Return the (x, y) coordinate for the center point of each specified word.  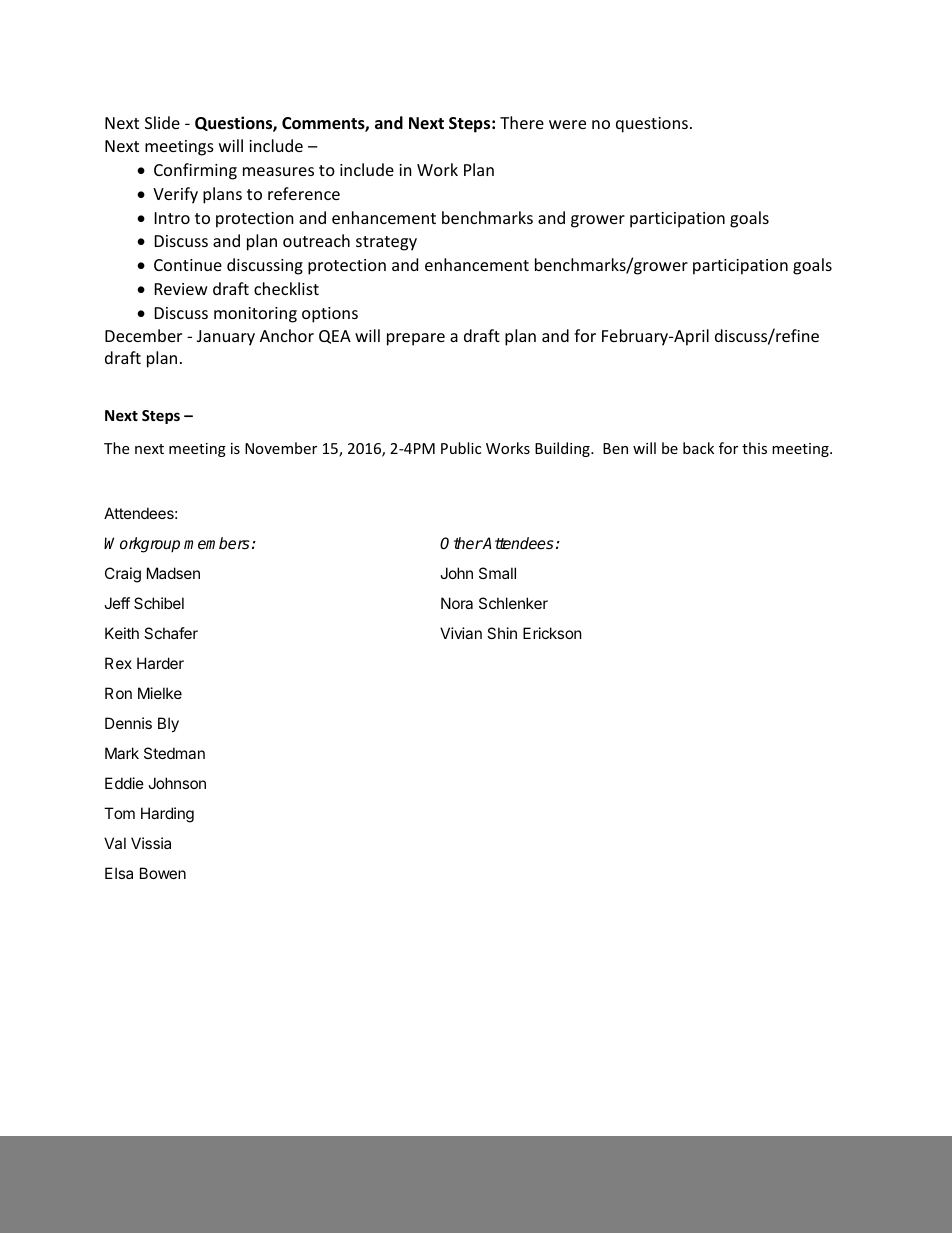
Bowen (163, 873)
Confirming (195, 171)
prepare (416, 339)
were (567, 124)
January (226, 338)
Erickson (552, 633)
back (698, 448)
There (522, 122)
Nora (457, 603)
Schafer (171, 633)
